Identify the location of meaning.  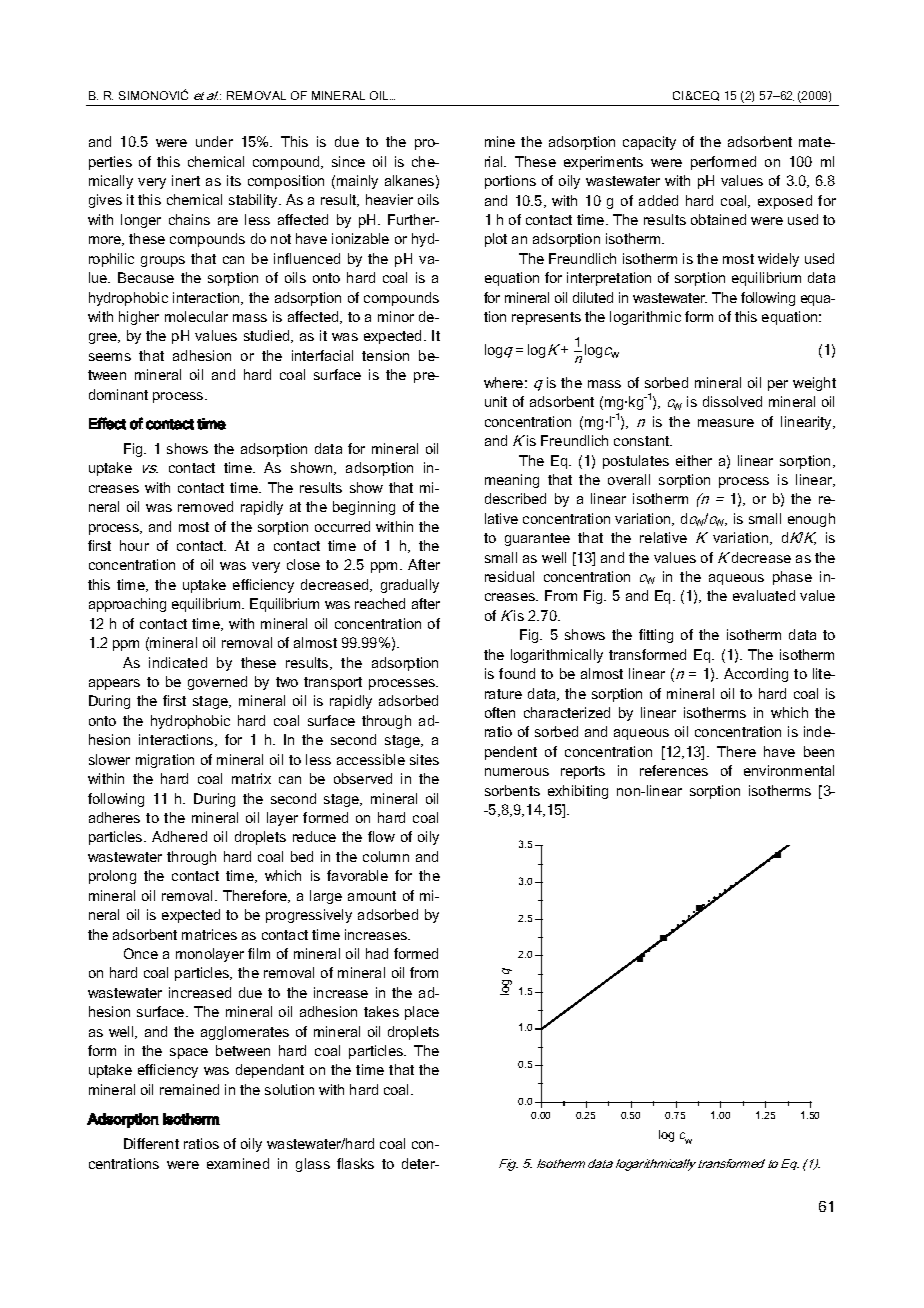
(512, 481).
